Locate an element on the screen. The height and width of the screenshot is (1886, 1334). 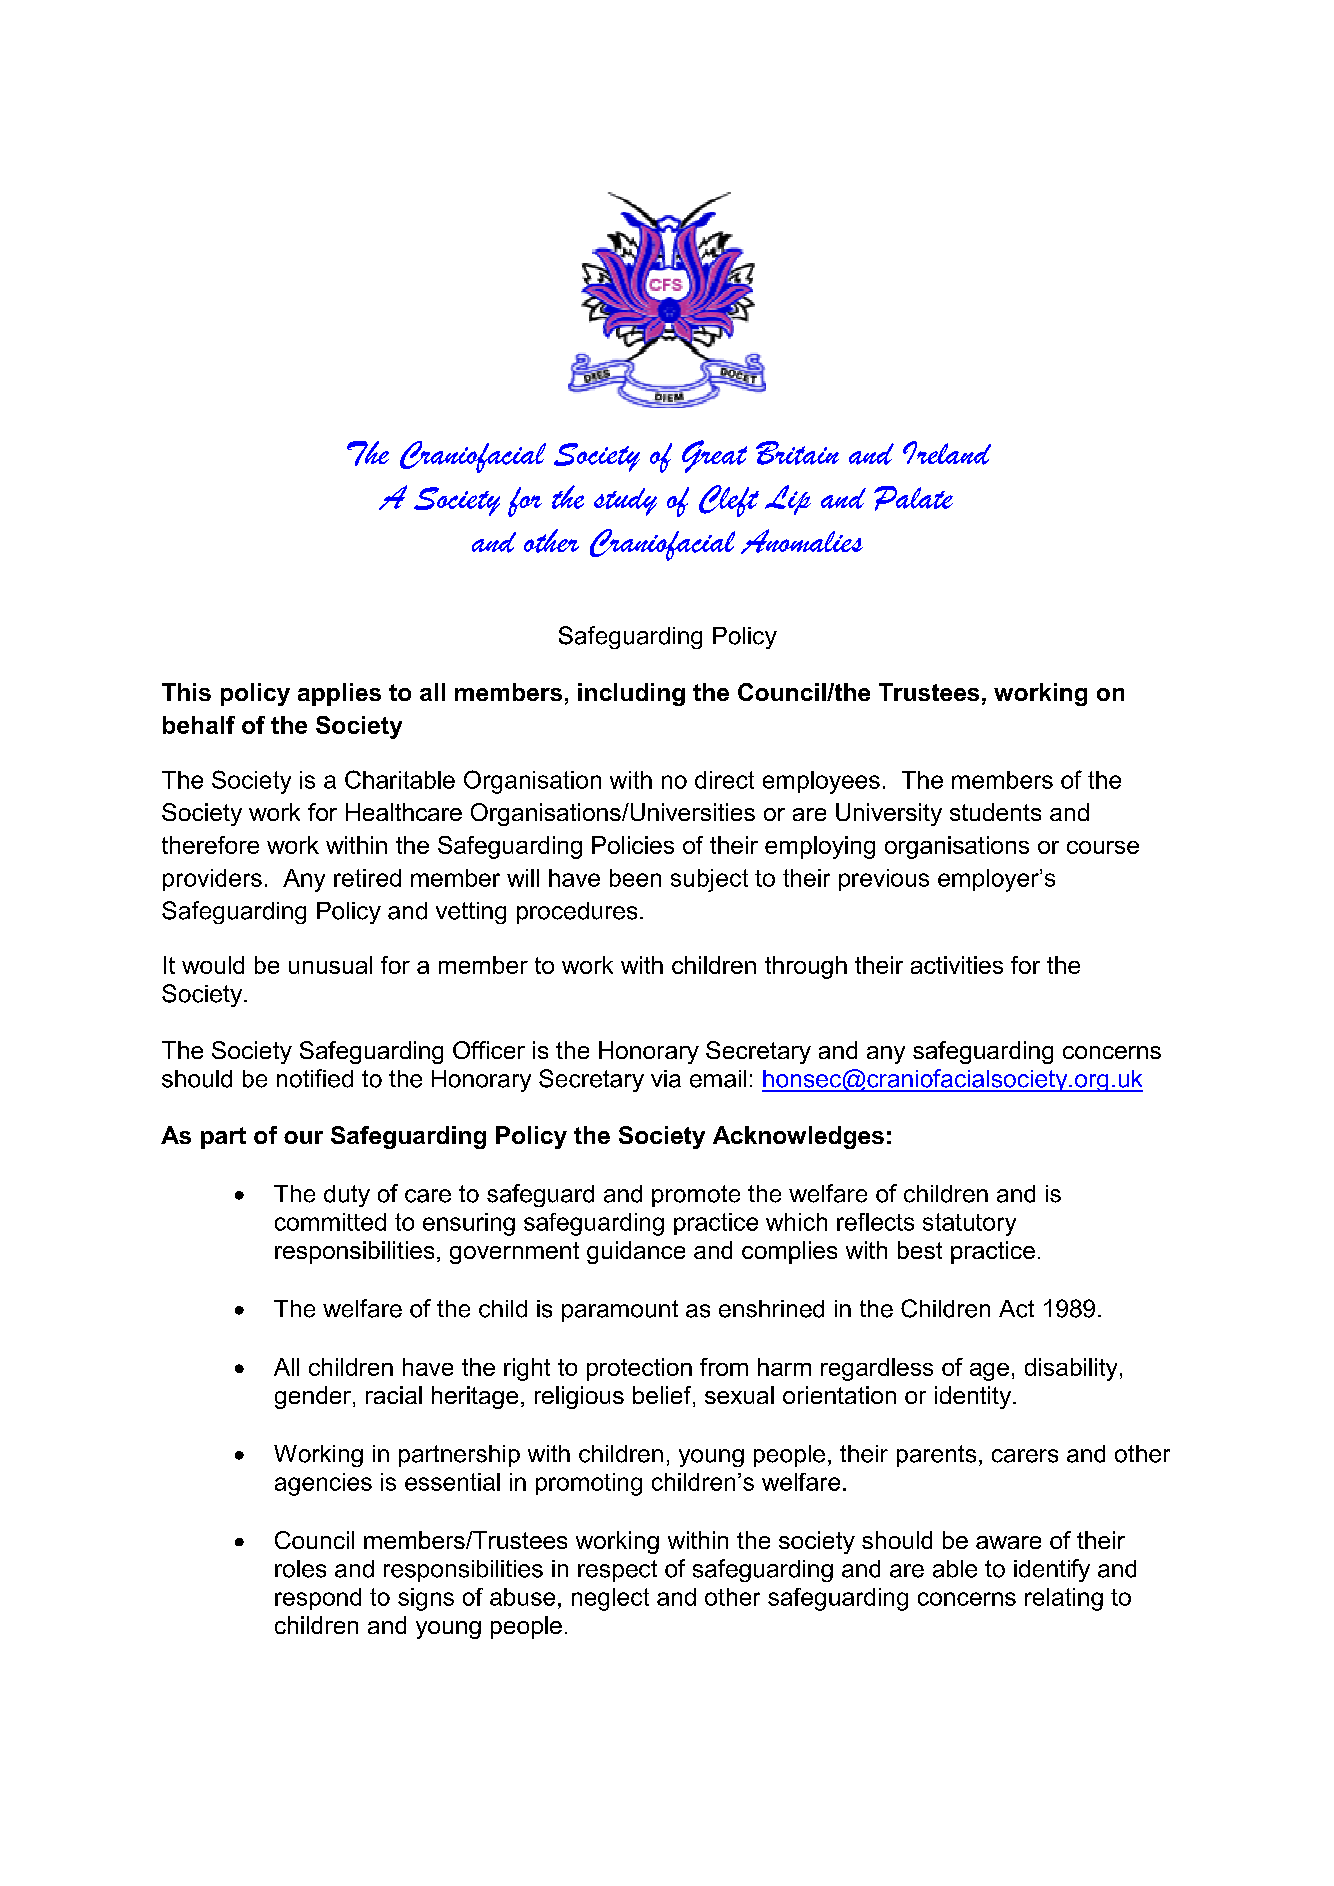
respect is located at coordinates (617, 1571).
